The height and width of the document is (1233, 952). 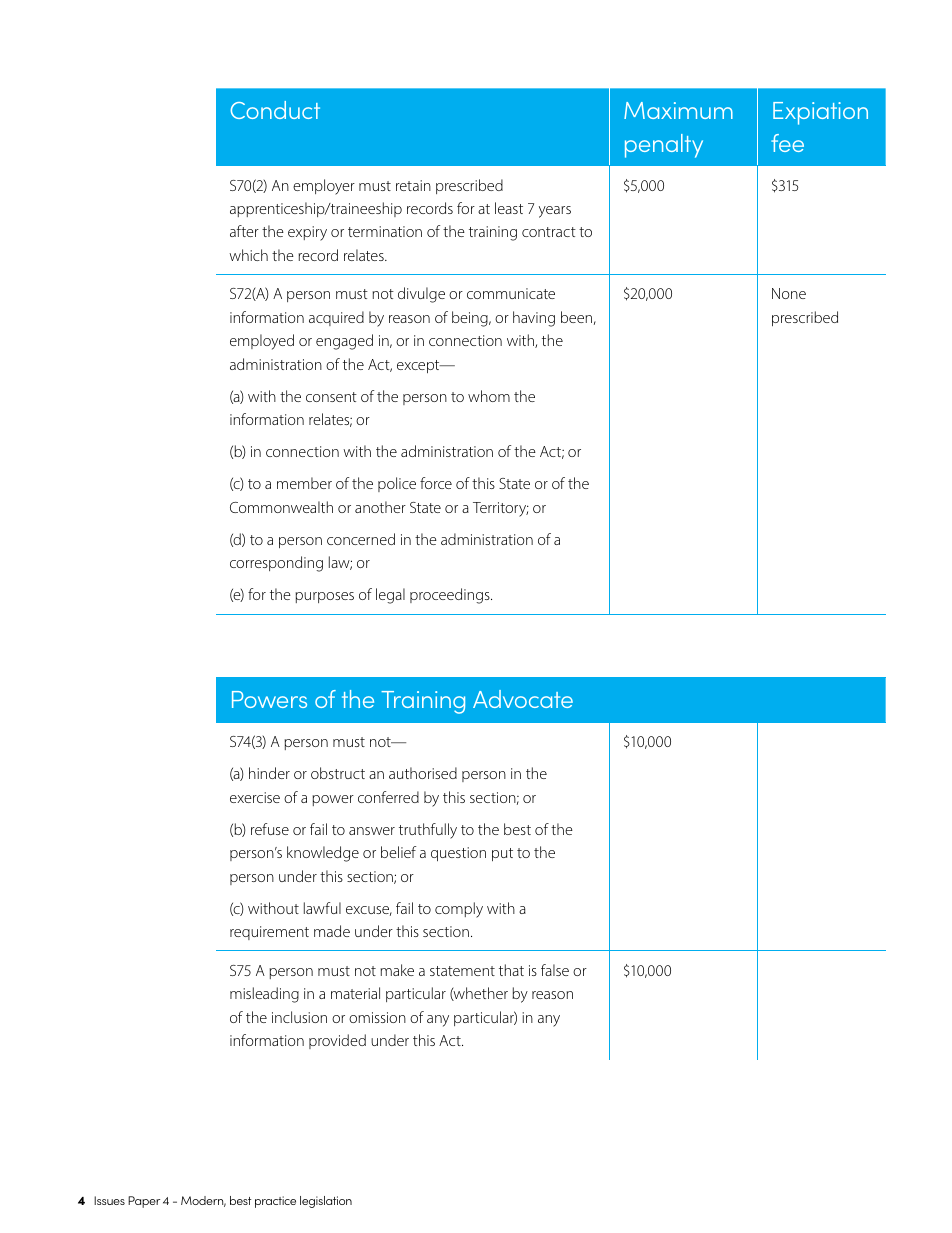 What do you see at coordinates (276, 564) in the document?
I see `corresponding` at bounding box center [276, 564].
